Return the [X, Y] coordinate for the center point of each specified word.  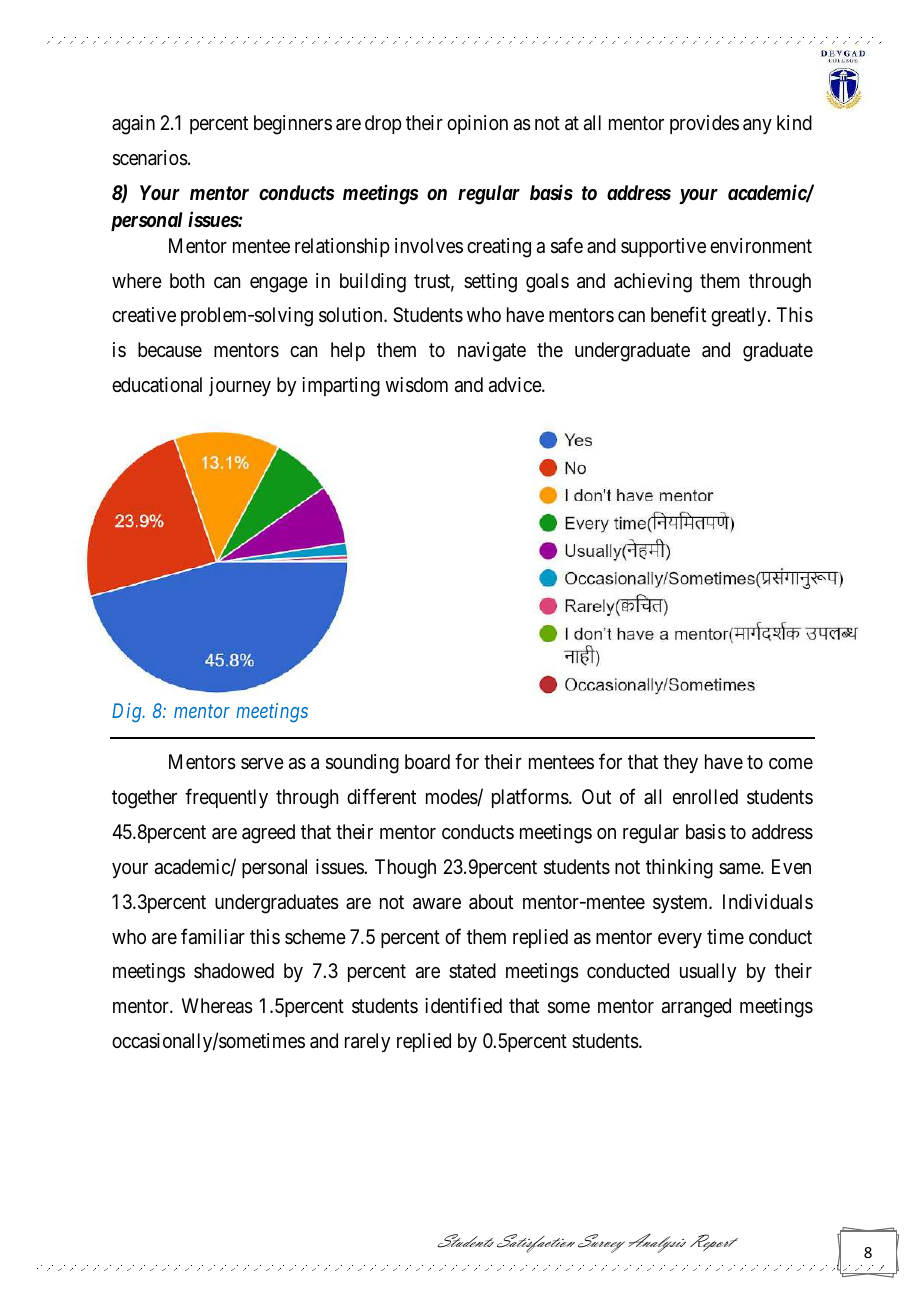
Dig [128, 712]
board [427, 762]
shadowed [234, 971]
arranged [696, 1008]
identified [463, 1005]
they [680, 763]
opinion [477, 124]
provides [704, 124]
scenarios [150, 158]
